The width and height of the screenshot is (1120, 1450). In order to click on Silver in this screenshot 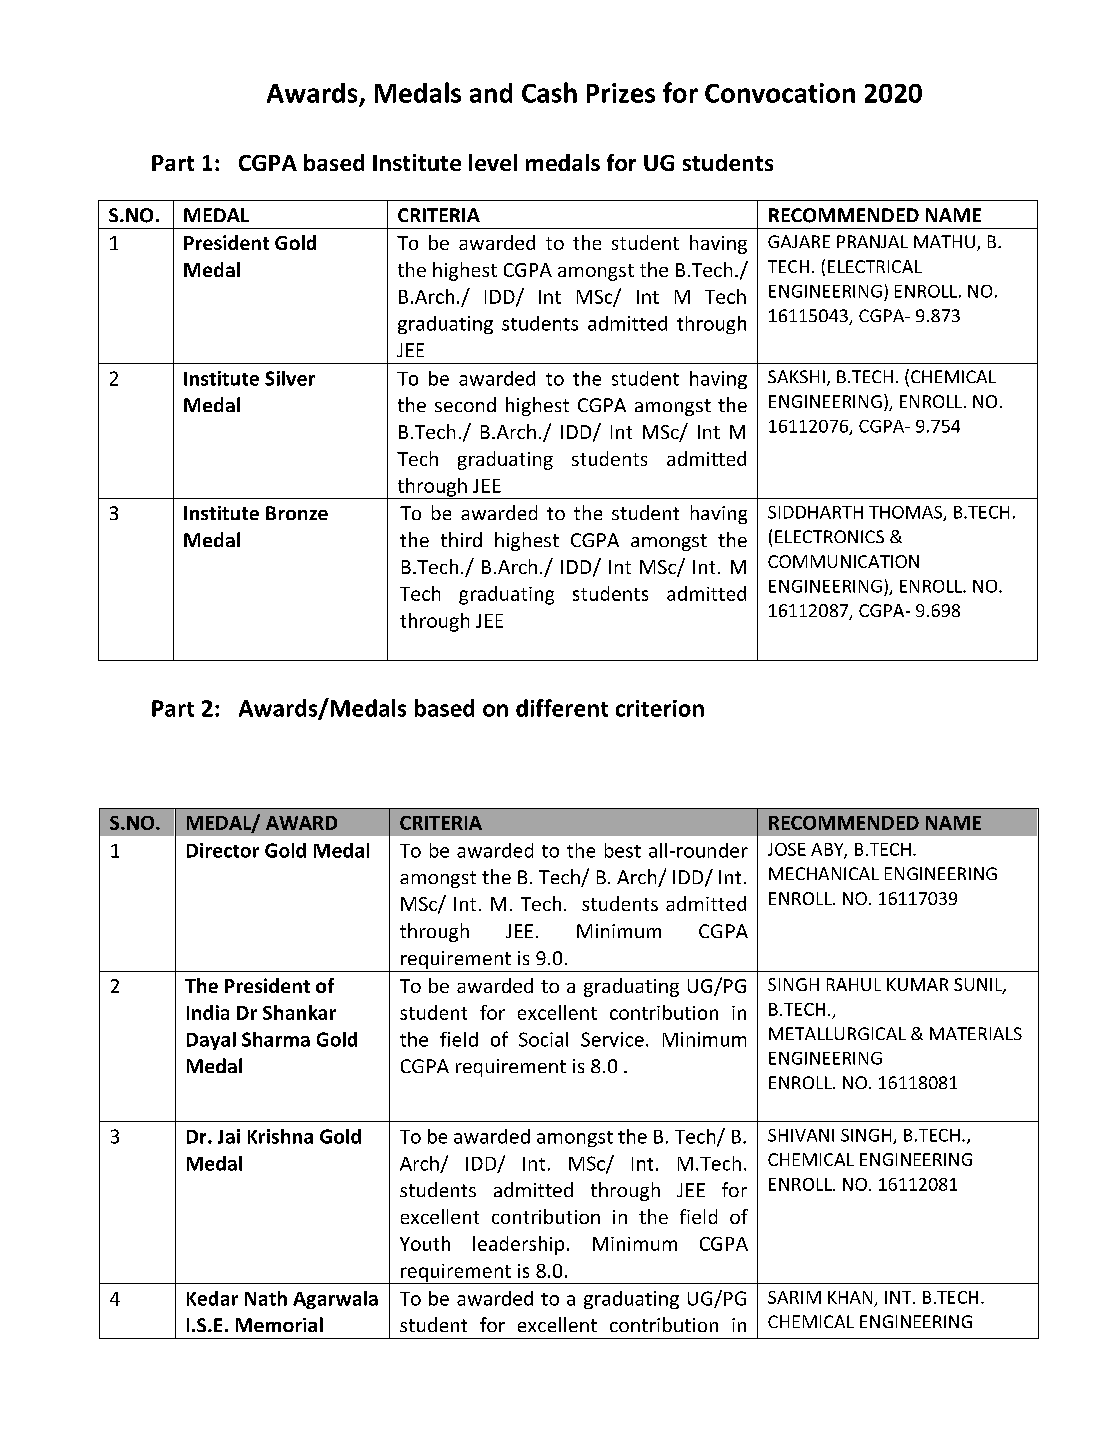, I will do `click(290, 378)`.
